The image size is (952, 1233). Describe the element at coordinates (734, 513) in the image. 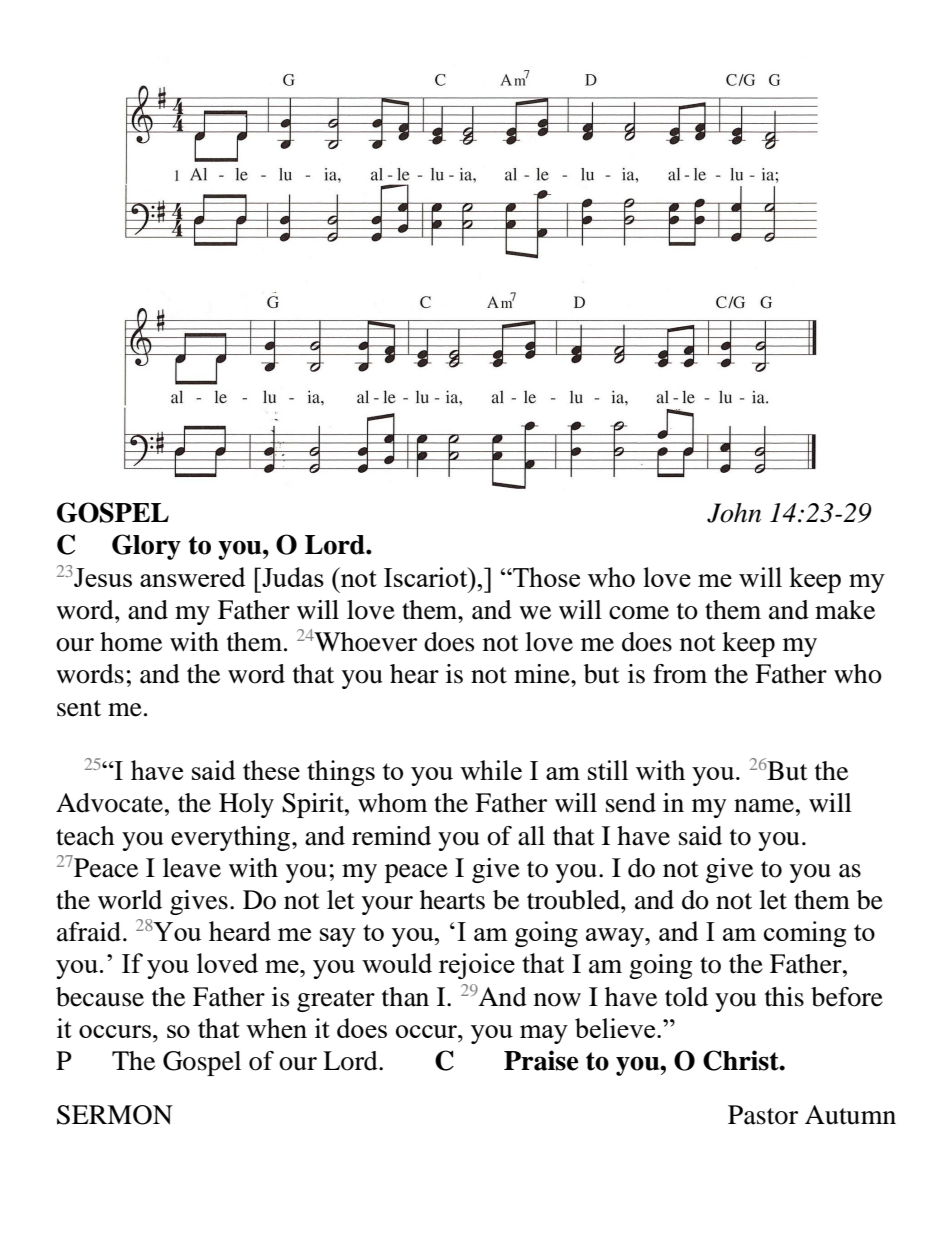

I see `John` at that location.
